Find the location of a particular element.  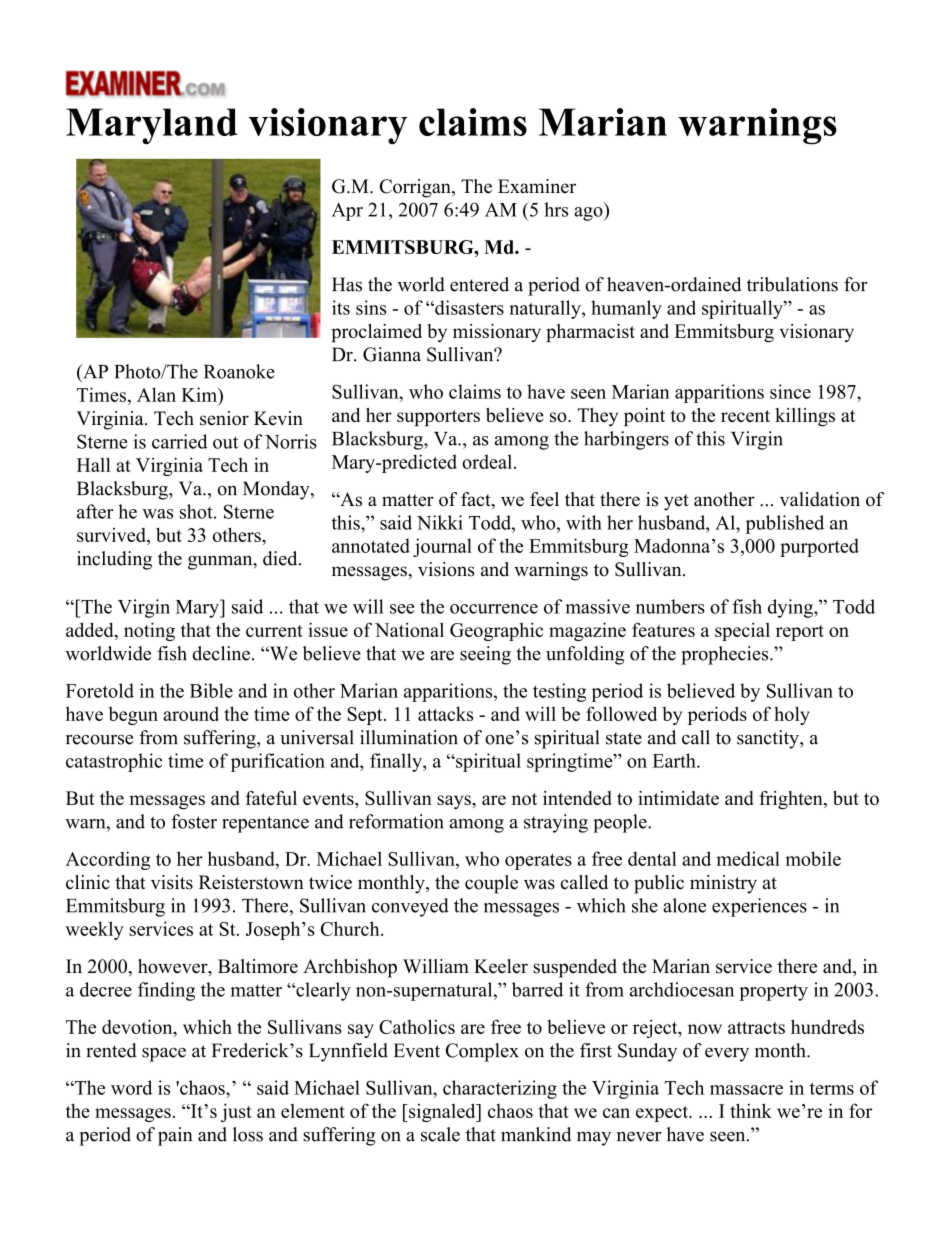

visits is located at coordinates (172, 882).
